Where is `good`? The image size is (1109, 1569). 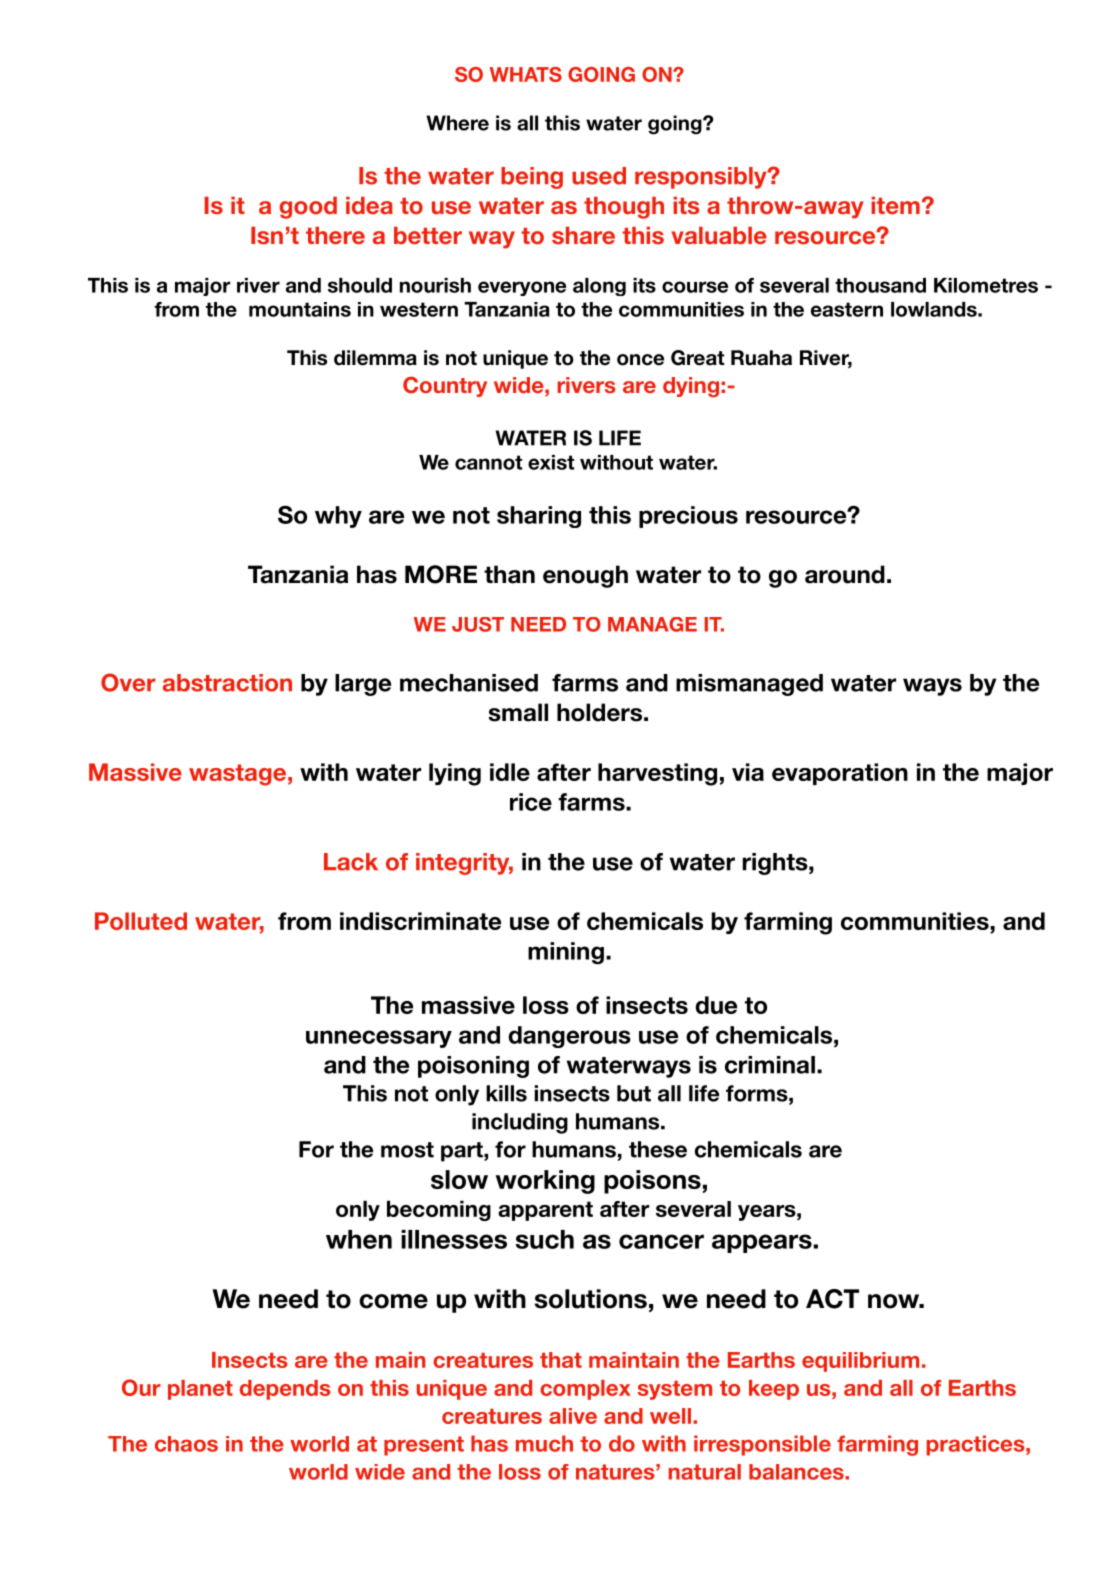
good is located at coordinates (308, 208).
